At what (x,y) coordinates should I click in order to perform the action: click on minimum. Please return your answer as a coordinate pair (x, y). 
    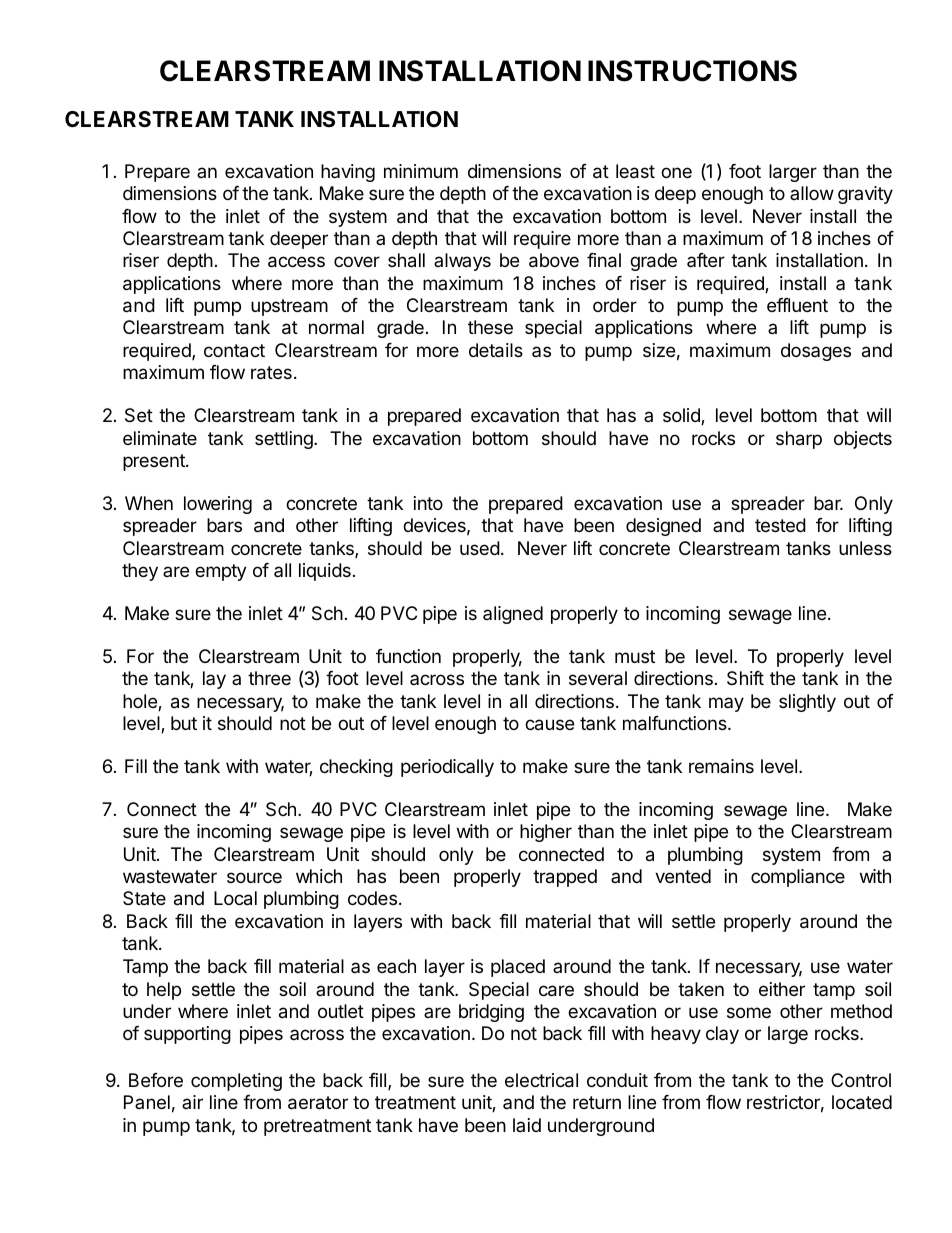
    Looking at the image, I should click on (421, 171).
